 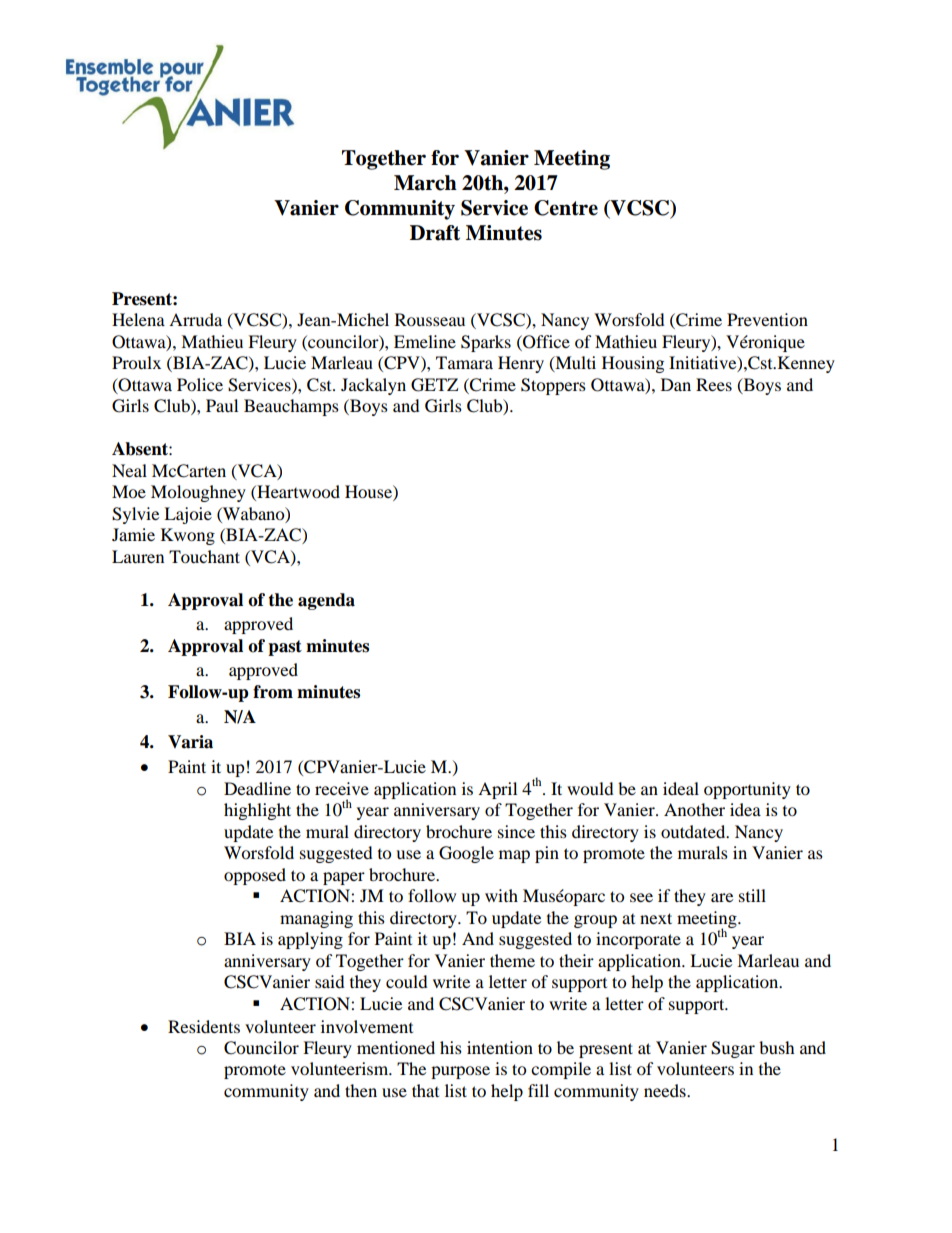 What do you see at coordinates (435, 233) in the screenshot?
I see `Draft` at bounding box center [435, 233].
